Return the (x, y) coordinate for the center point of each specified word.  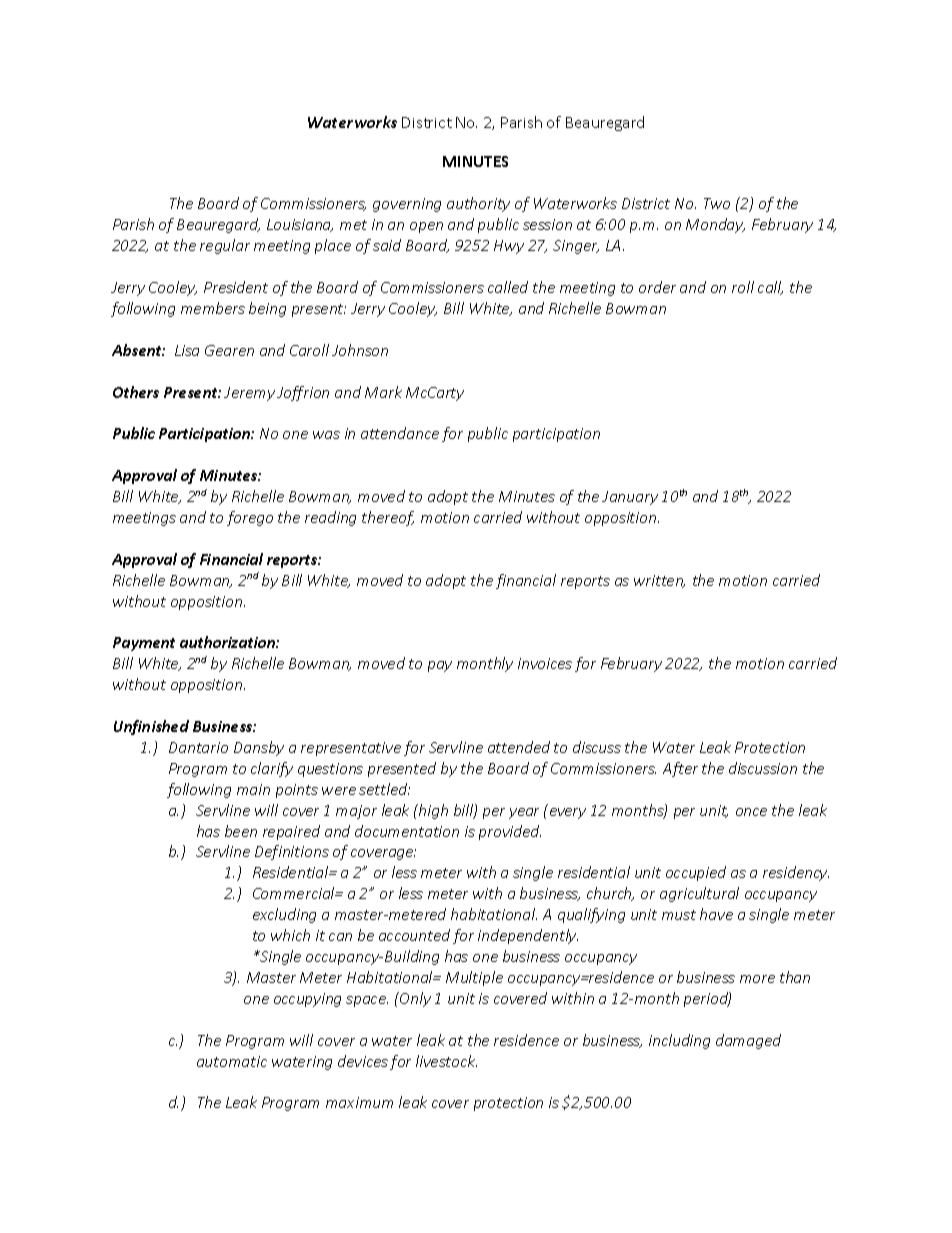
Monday (715, 225)
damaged (748, 1041)
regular (225, 246)
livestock (446, 1061)
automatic (232, 1061)
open (426, 227)
